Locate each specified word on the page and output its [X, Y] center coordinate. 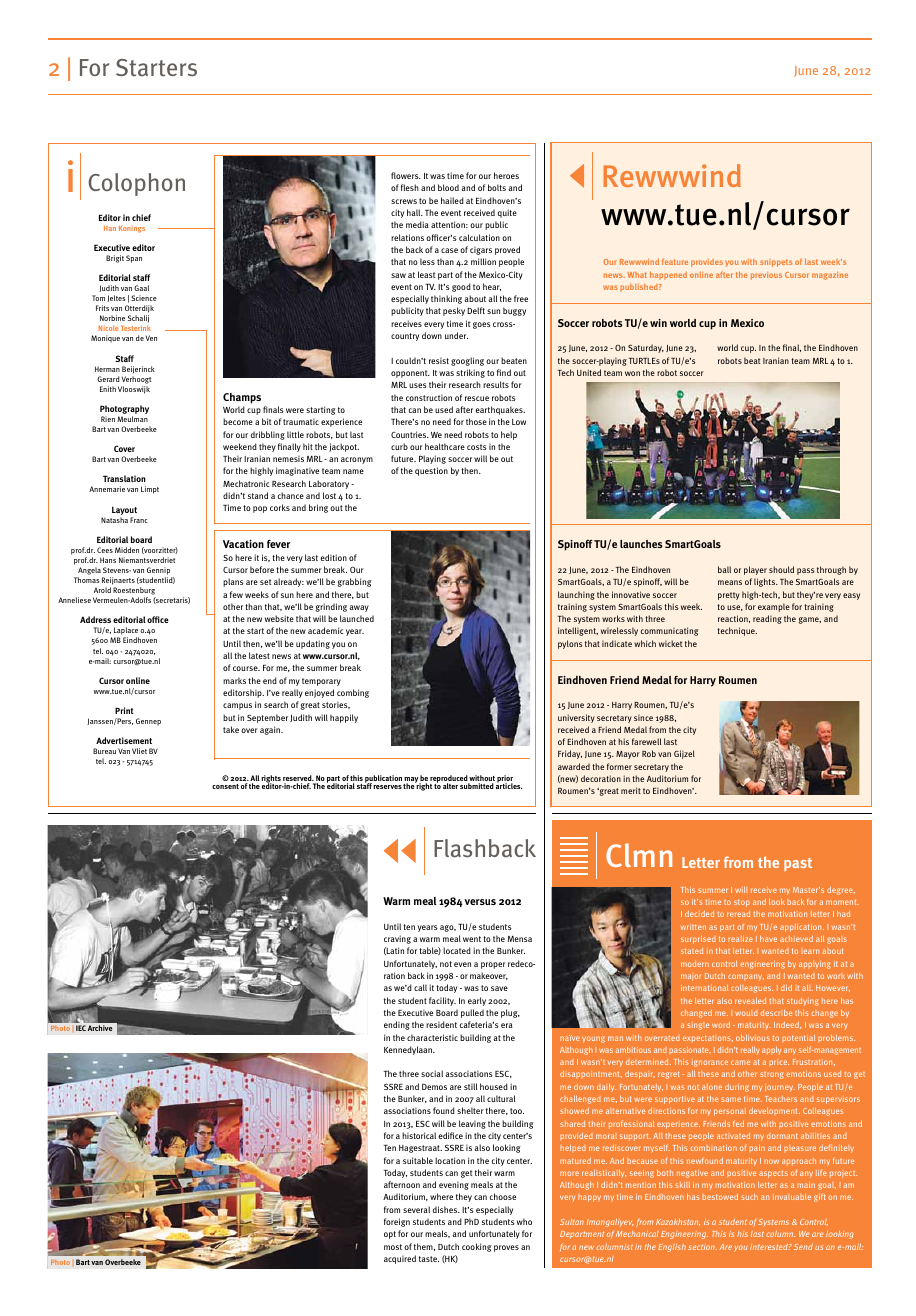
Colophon [136, 184]
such [749, 1197]
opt [390, 1235]
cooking [477, 1247]
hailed [452, 200]
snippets [776, 263]
